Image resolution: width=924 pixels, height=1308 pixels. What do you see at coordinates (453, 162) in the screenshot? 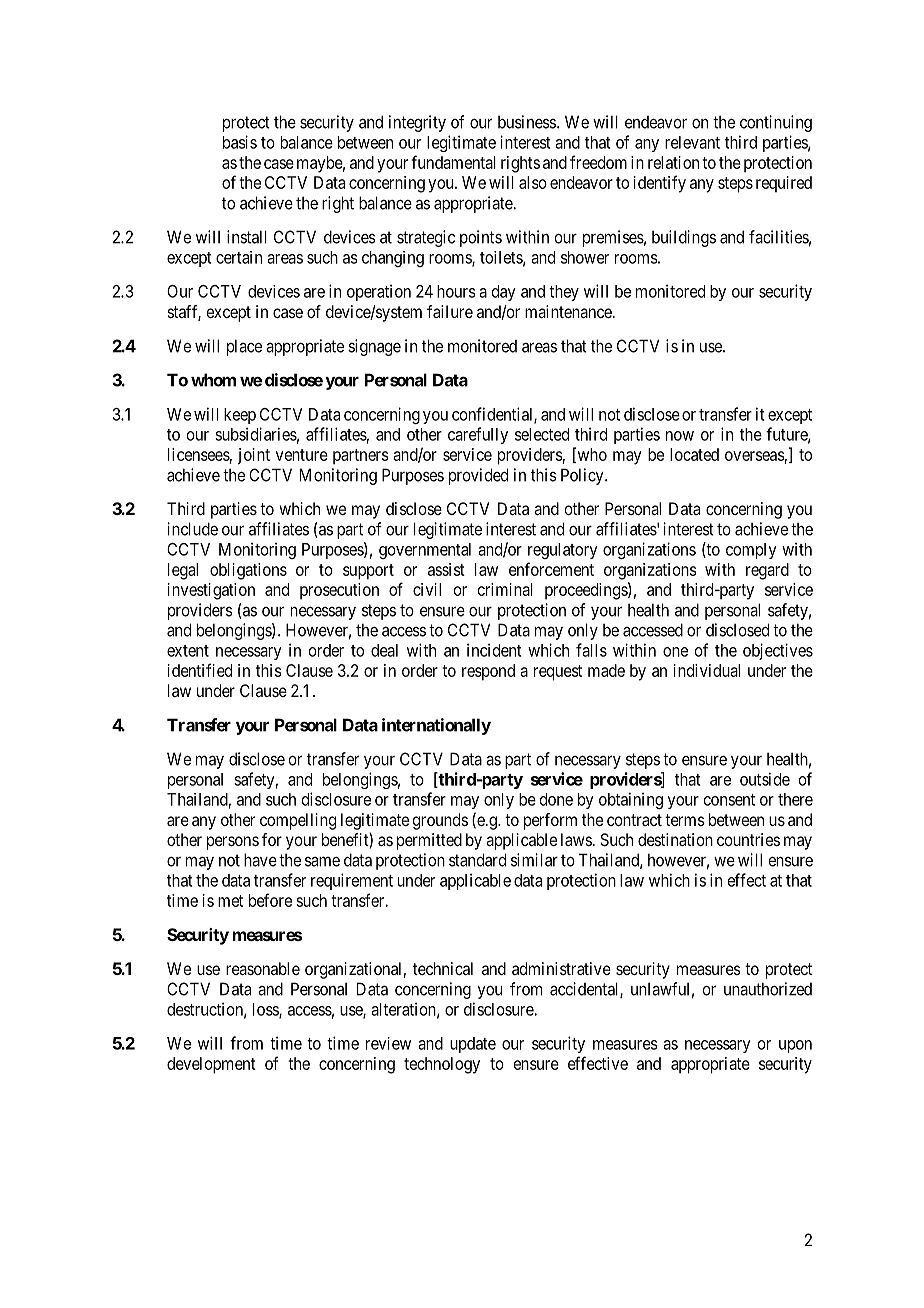
I see `fundamental` at bounding box center [453, 162].
